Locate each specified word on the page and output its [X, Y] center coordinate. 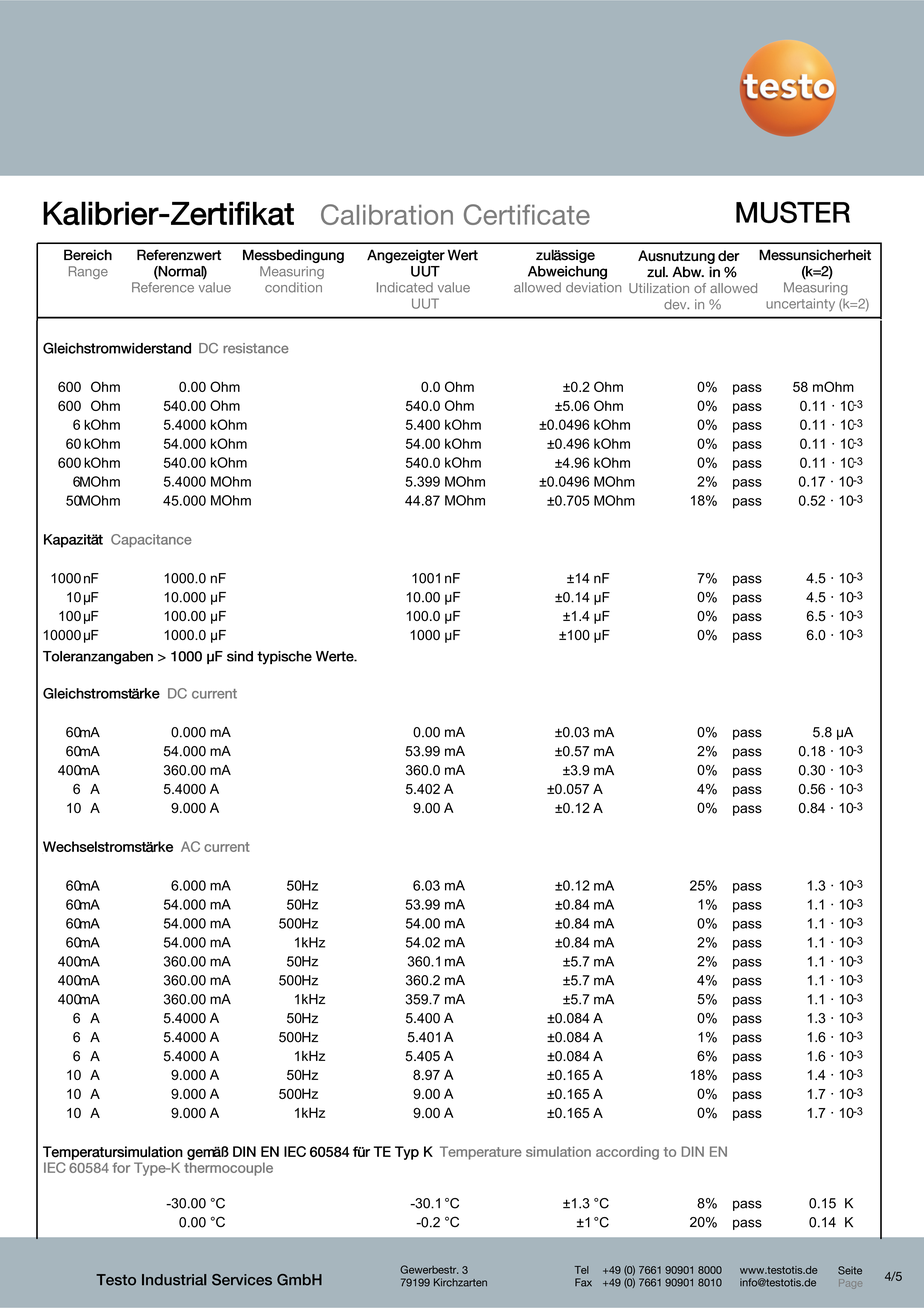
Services [242, 1280]
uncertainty [800, 304]
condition [293, 287]
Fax [583, 1282]
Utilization [659, 288]
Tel [582, 1270]
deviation [593, 287]
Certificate [527, 214]
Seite [850, 1270]
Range [88, 272]
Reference [163, 287]
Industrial [174, 1280]
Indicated [405, 287]
